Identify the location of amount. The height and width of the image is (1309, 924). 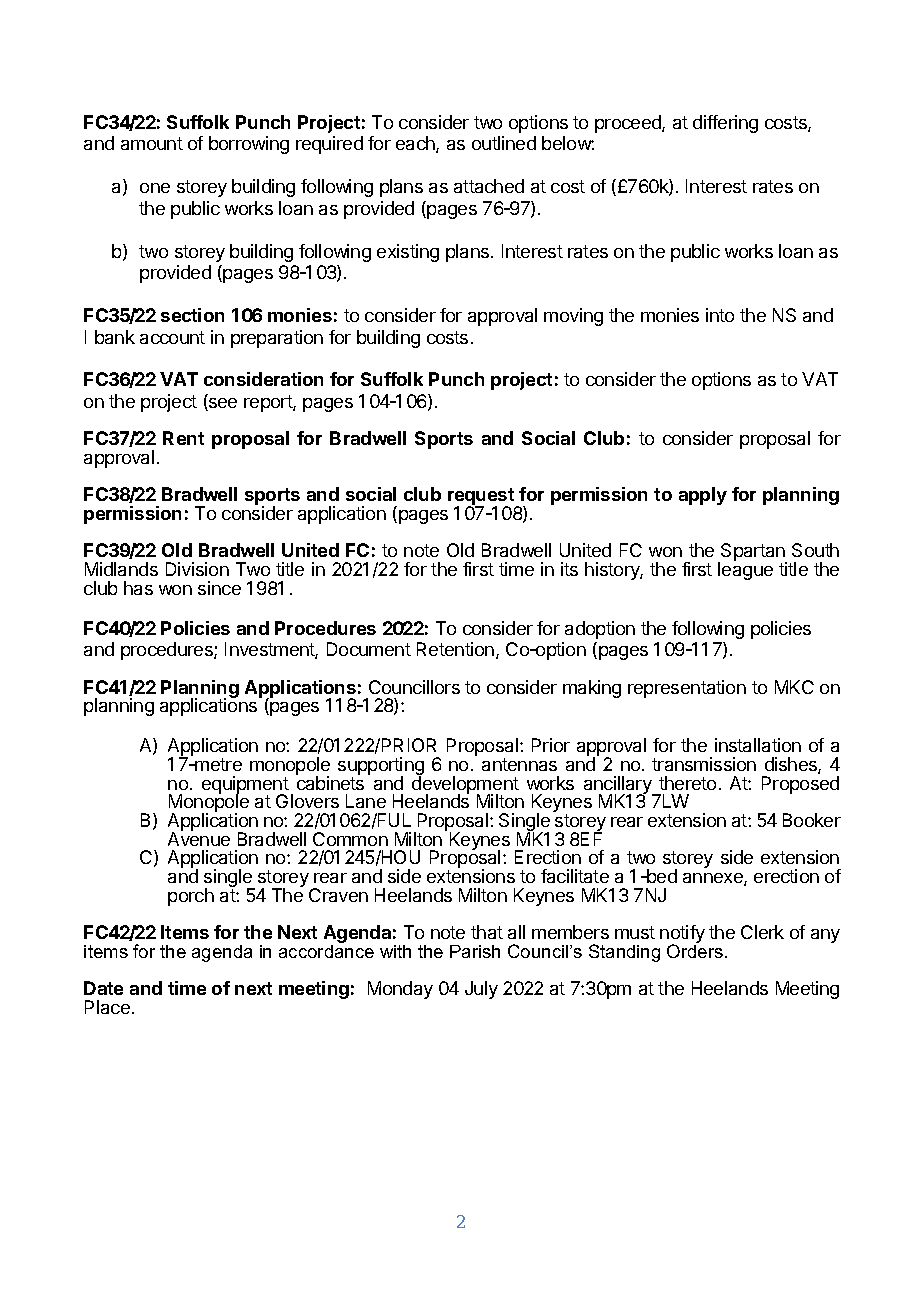
(152, 143).
